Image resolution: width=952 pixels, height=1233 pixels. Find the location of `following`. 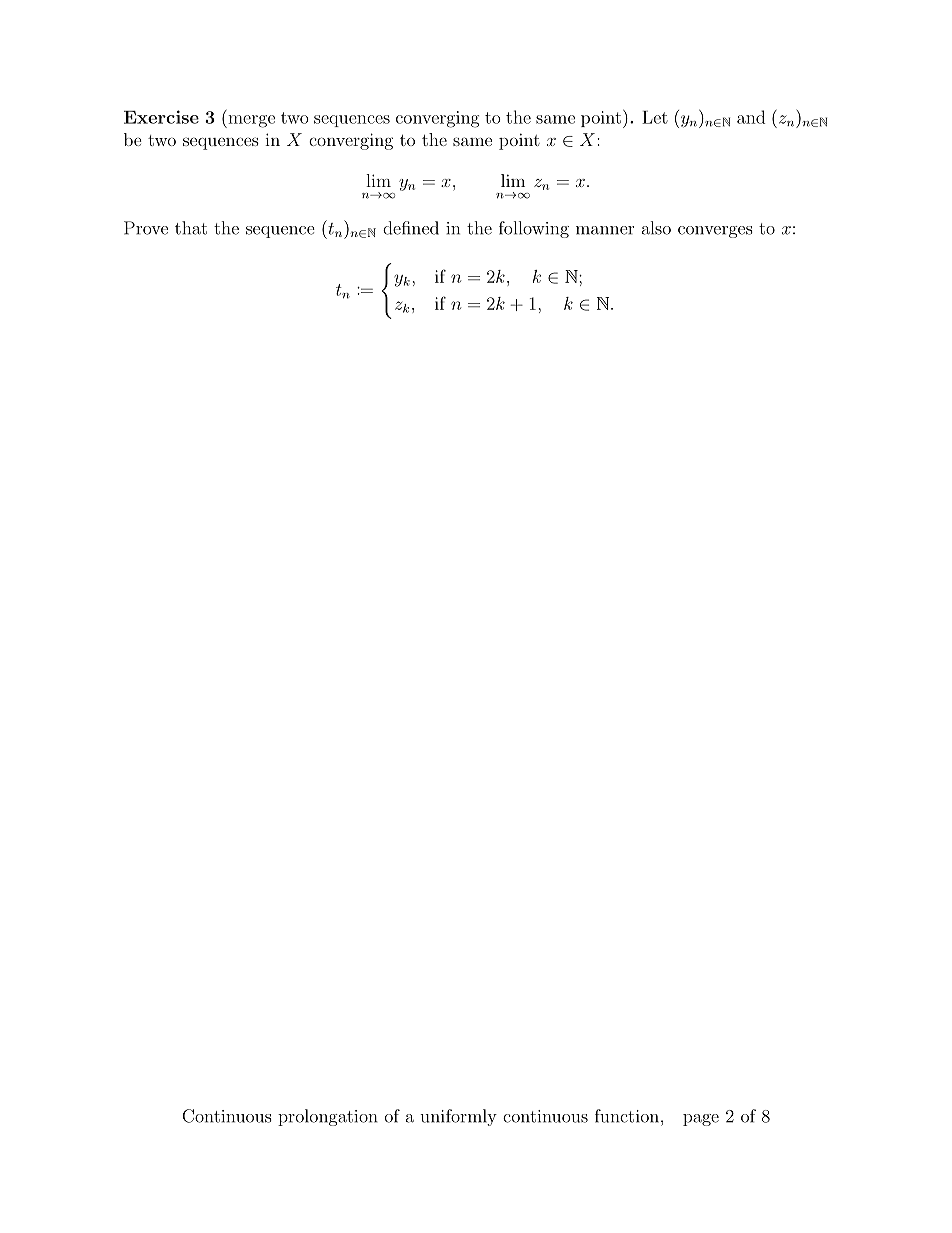

following is located at coordinates (534, 229).
